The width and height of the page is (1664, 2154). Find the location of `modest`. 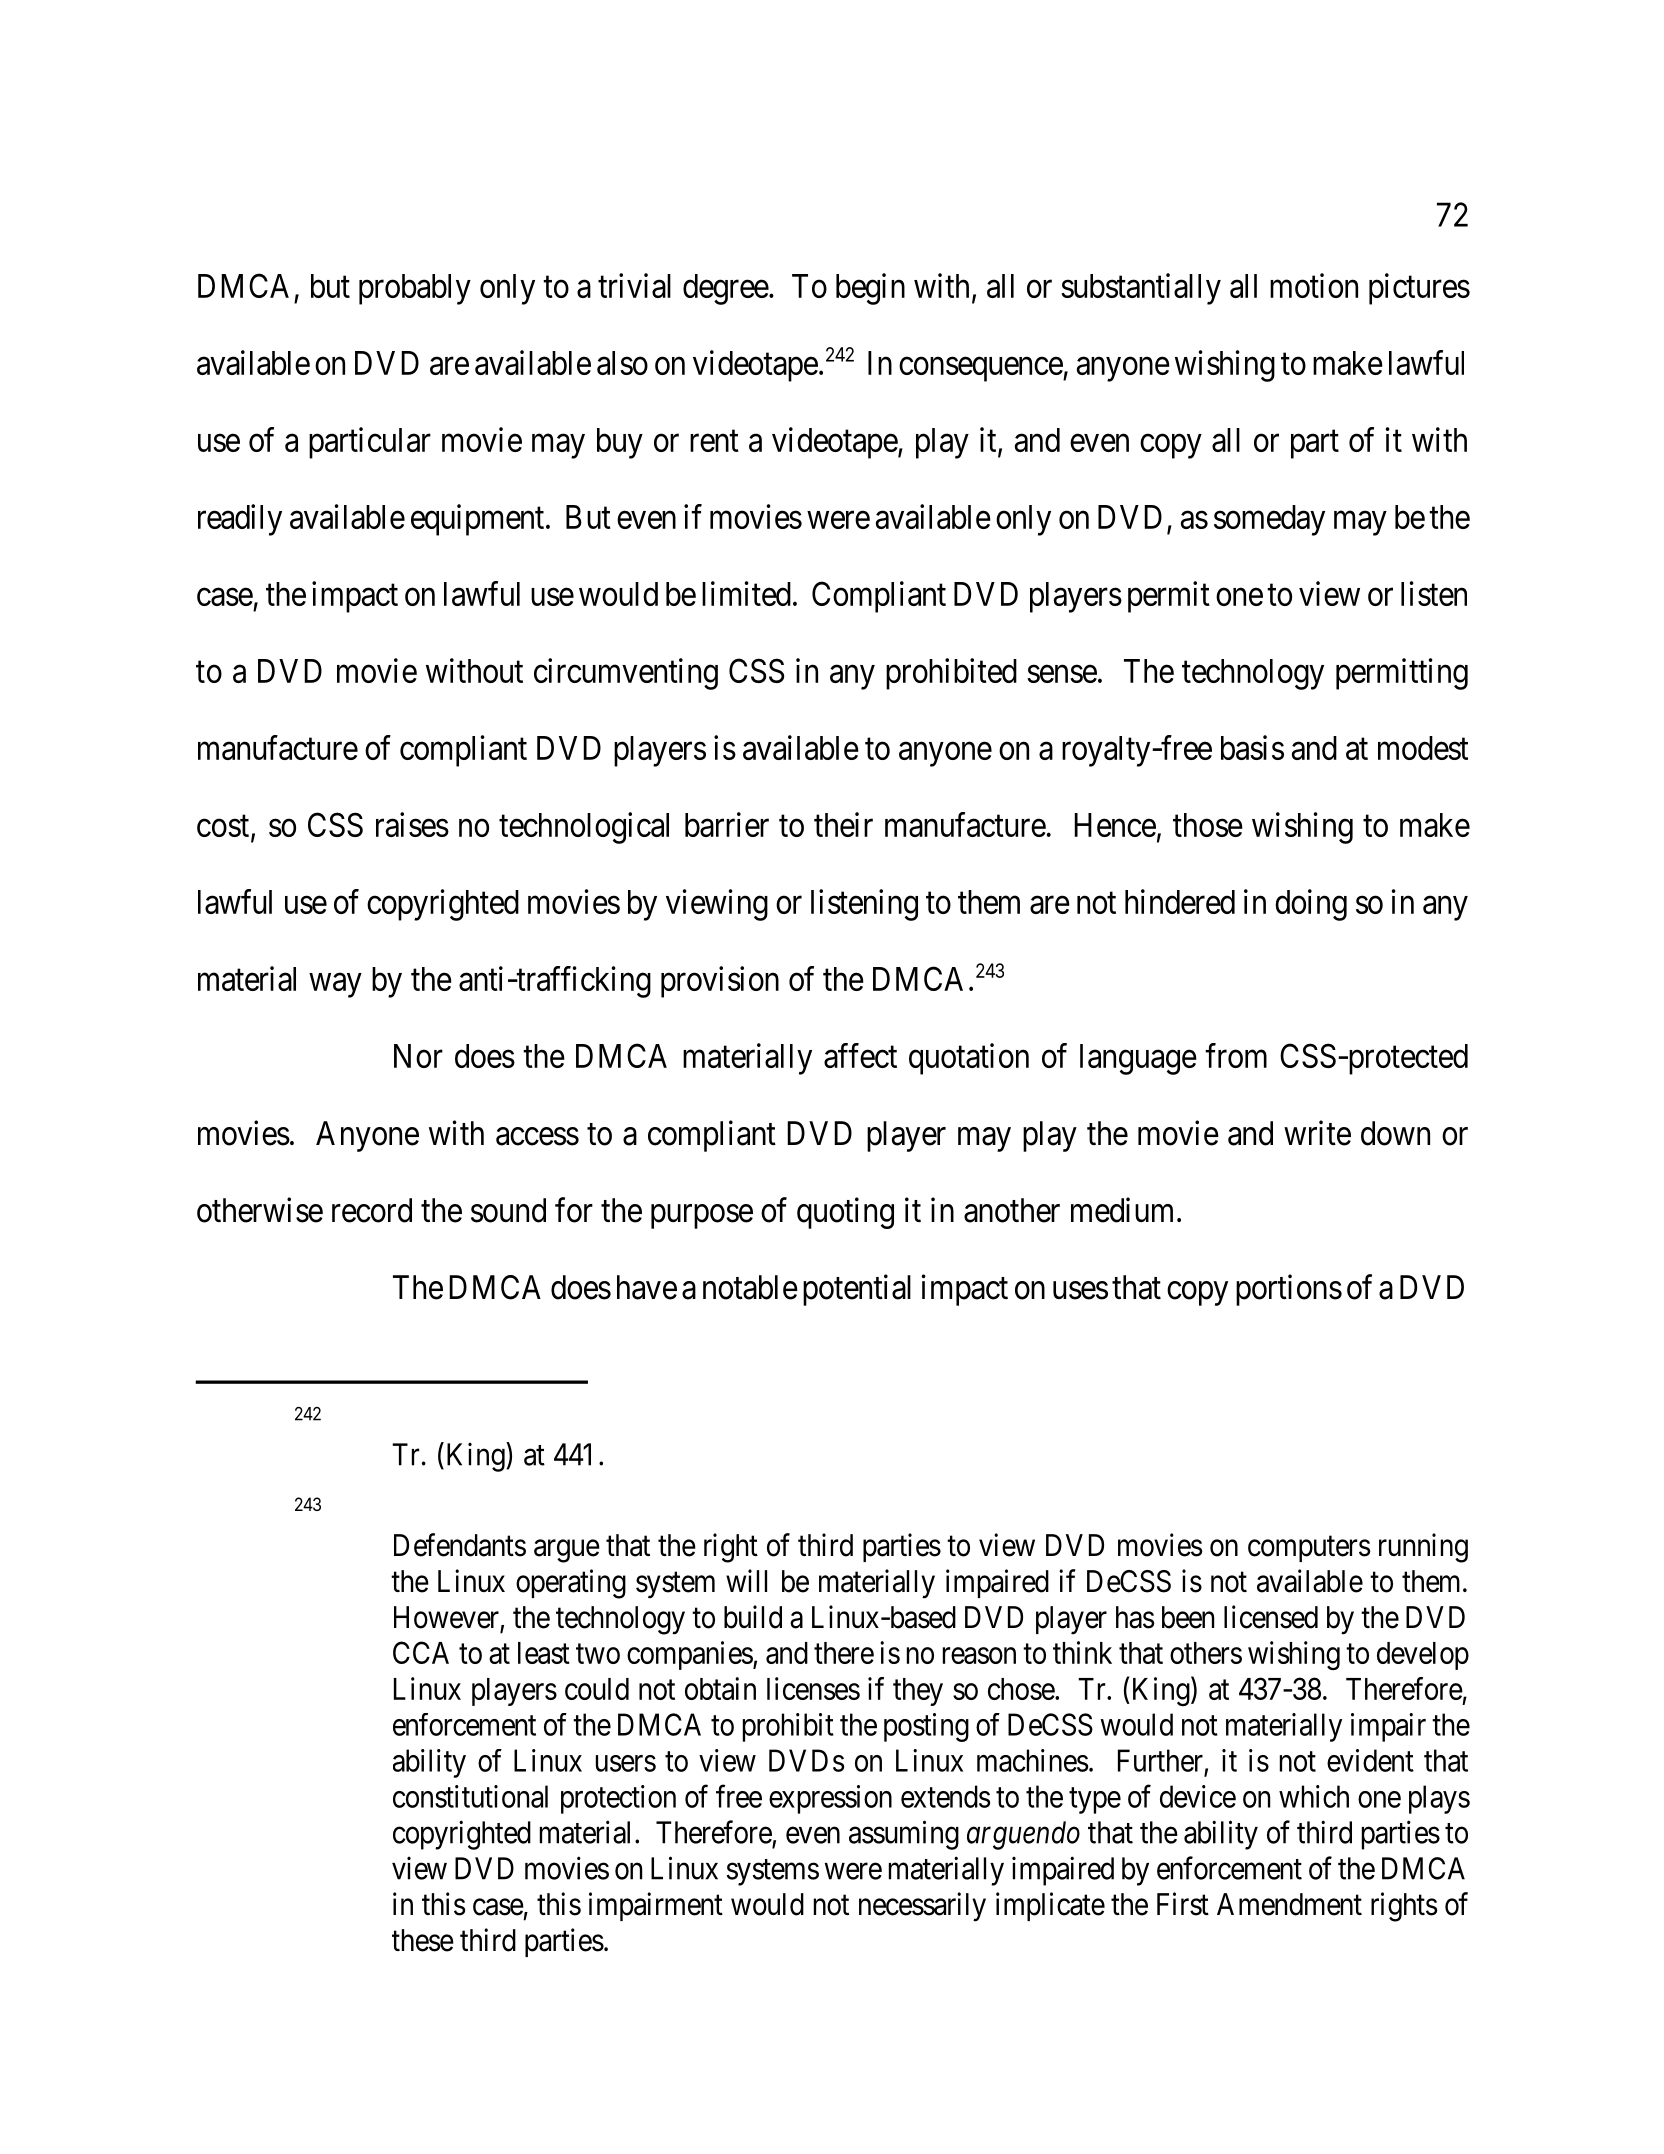

modest is located at coordinates (1423, 748).
